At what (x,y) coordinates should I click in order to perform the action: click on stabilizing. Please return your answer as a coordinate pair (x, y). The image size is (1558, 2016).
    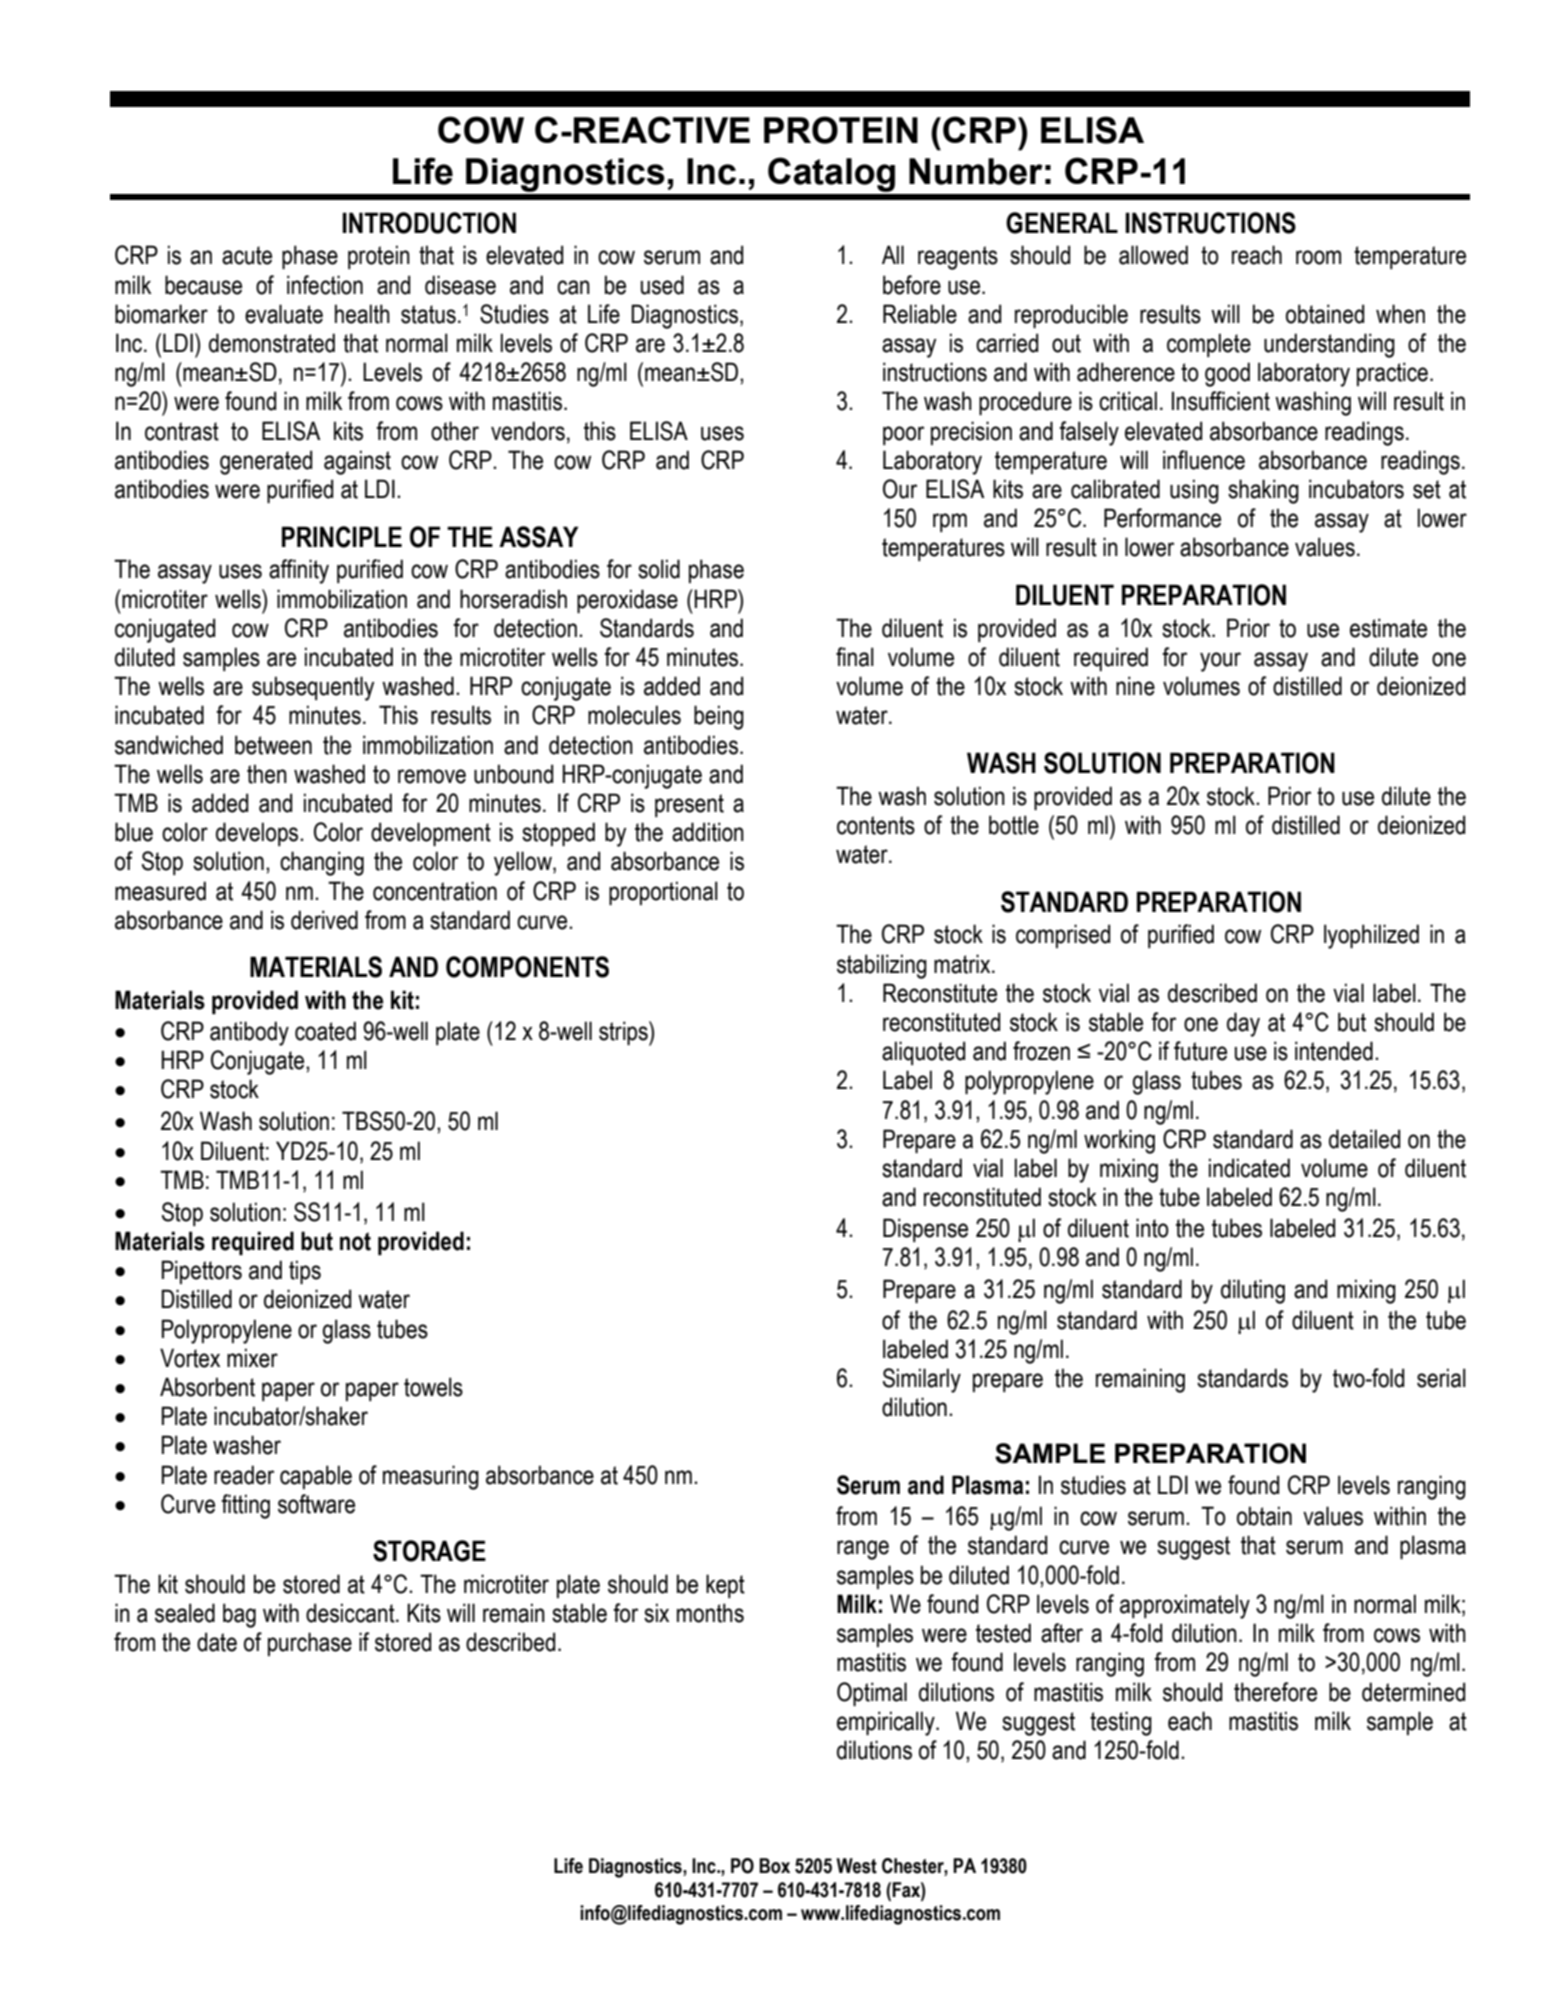
    Looking at the image, I should click on (882, 966).
